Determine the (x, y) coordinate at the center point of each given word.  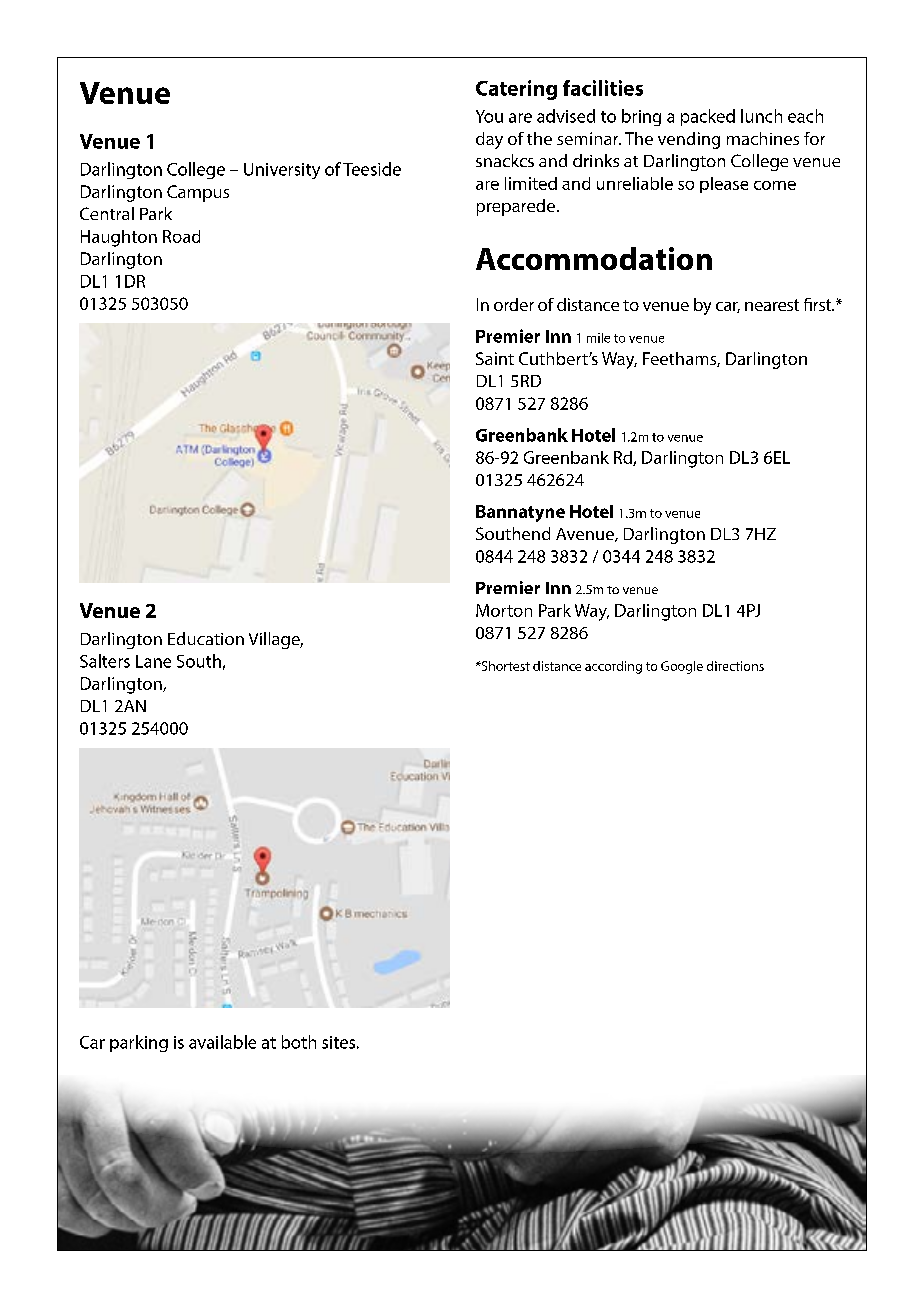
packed (708, 117)
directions (735, 666)
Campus (198, 193)
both (299, 1042)
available (222, 1042)
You (489, 116)
